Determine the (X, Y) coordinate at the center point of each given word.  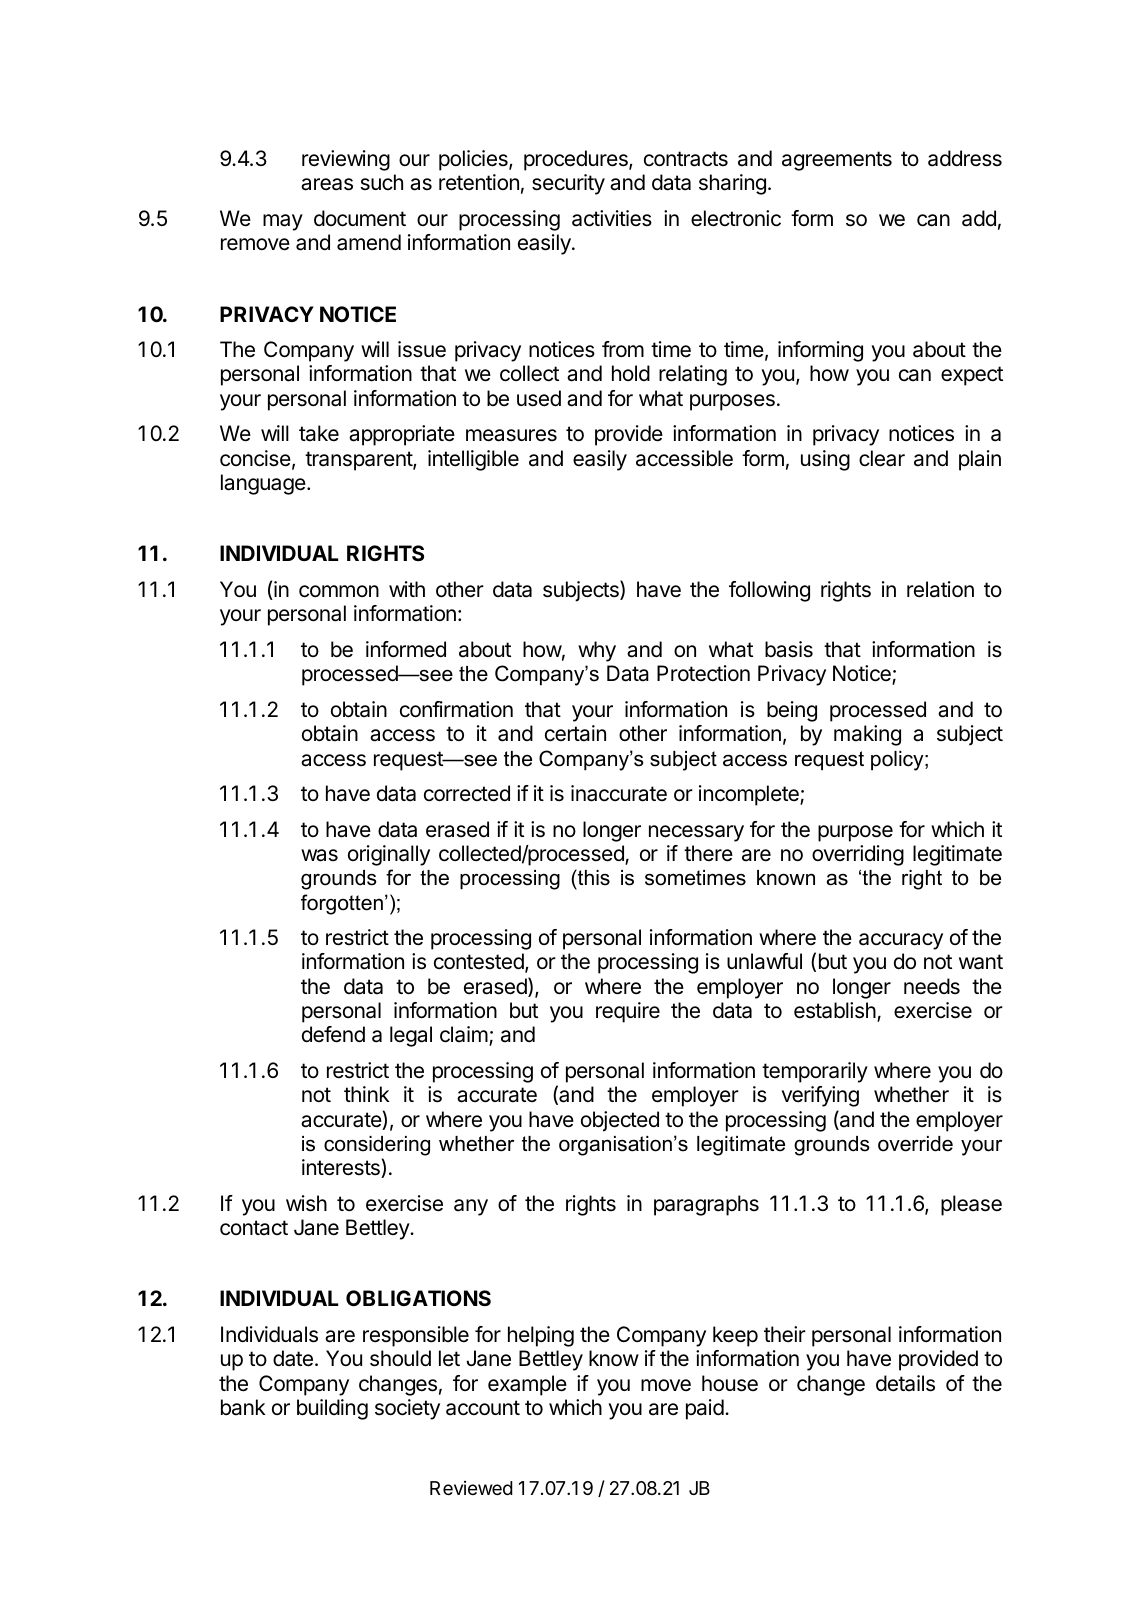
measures (511, 435)
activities (612, 218)
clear (882, 458)
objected (620, 1121)
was (319, 855)
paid (705, 1409)
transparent (359, 461)
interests (342, 1168)
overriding (858, 855)
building (332, 1409)
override (915, 1144)
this (593, 879)
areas (327, 184)
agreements (837, 161)
